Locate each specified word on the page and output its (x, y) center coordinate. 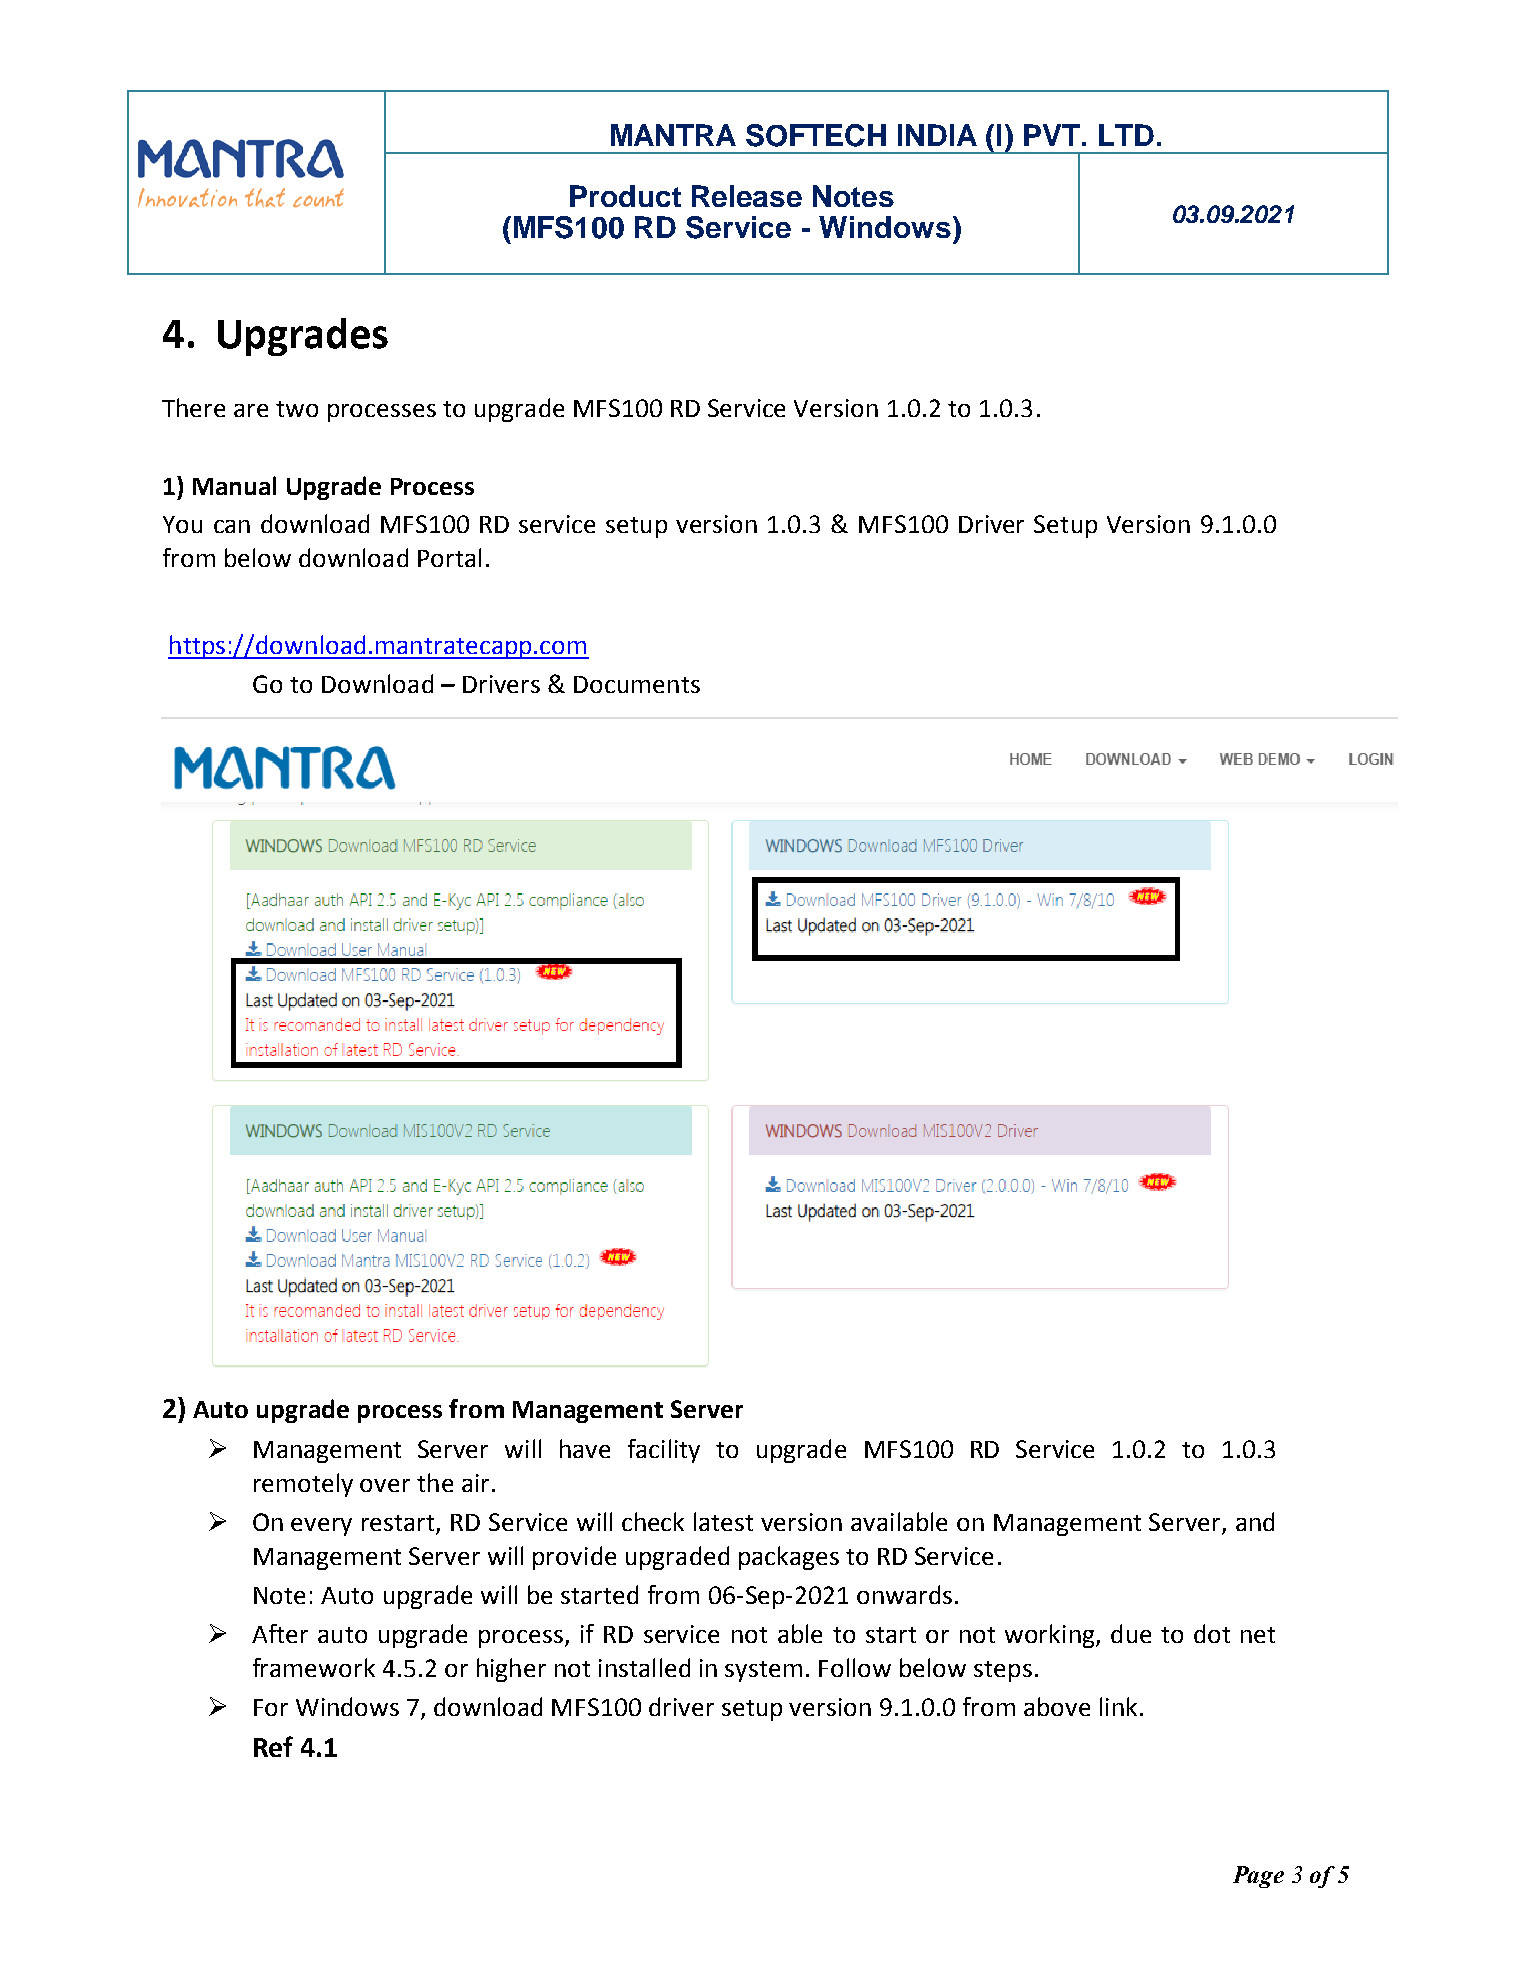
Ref (273, 1746)
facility (664, 1451)
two (297, 409)
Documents (637, 684)
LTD (1126, 135)
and (1255, 1521)
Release (747, 196)
